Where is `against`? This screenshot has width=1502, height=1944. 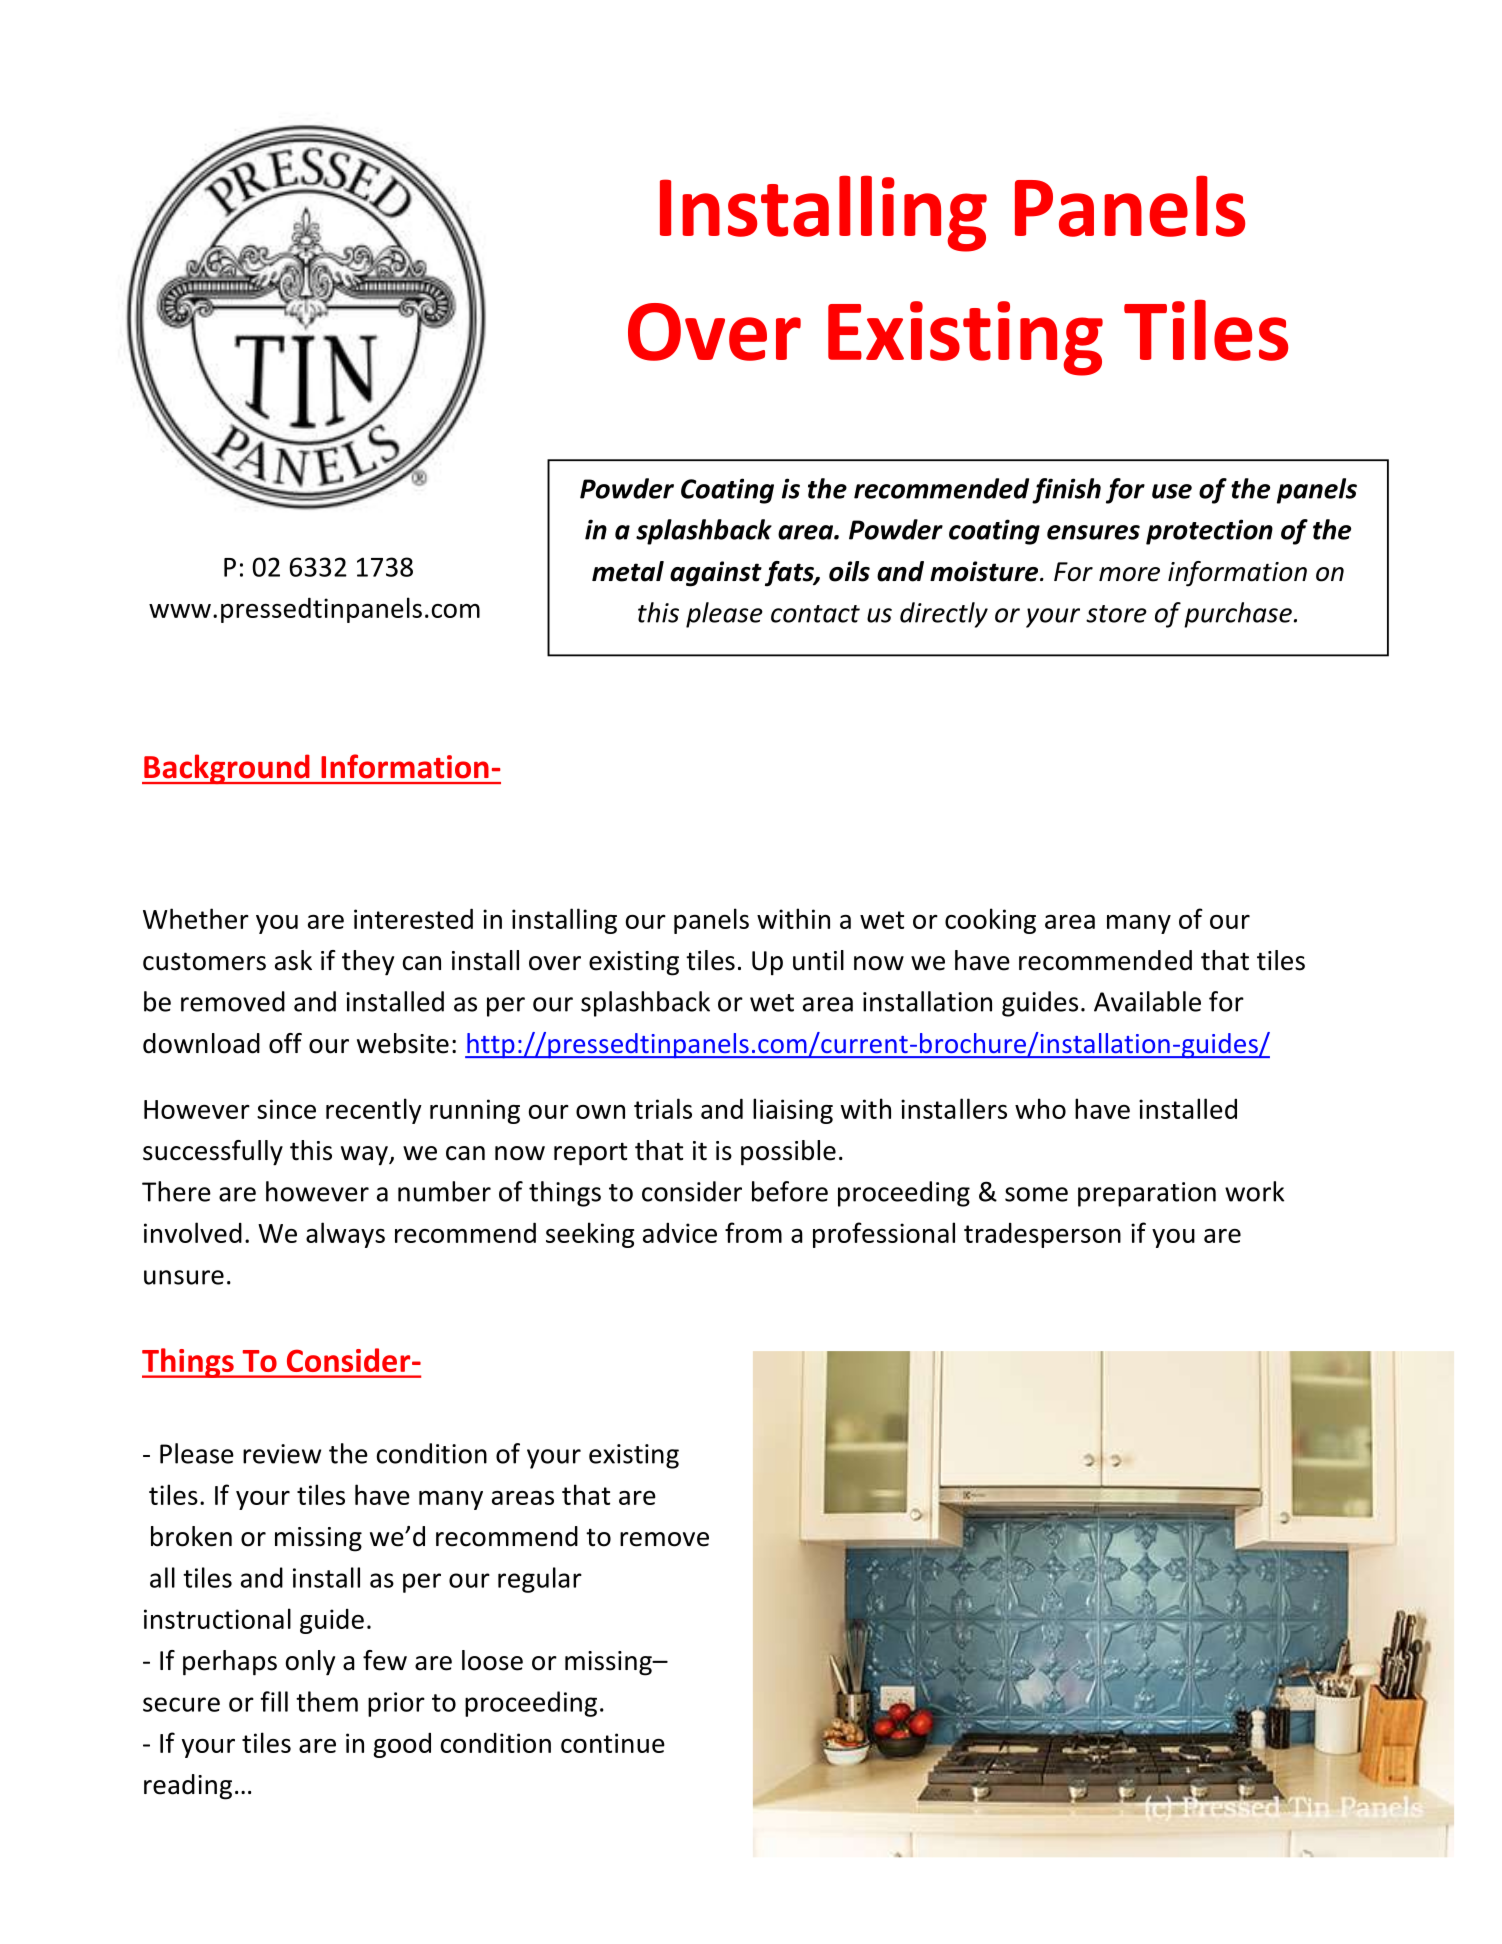 against is located at coordinates (716, 574).
